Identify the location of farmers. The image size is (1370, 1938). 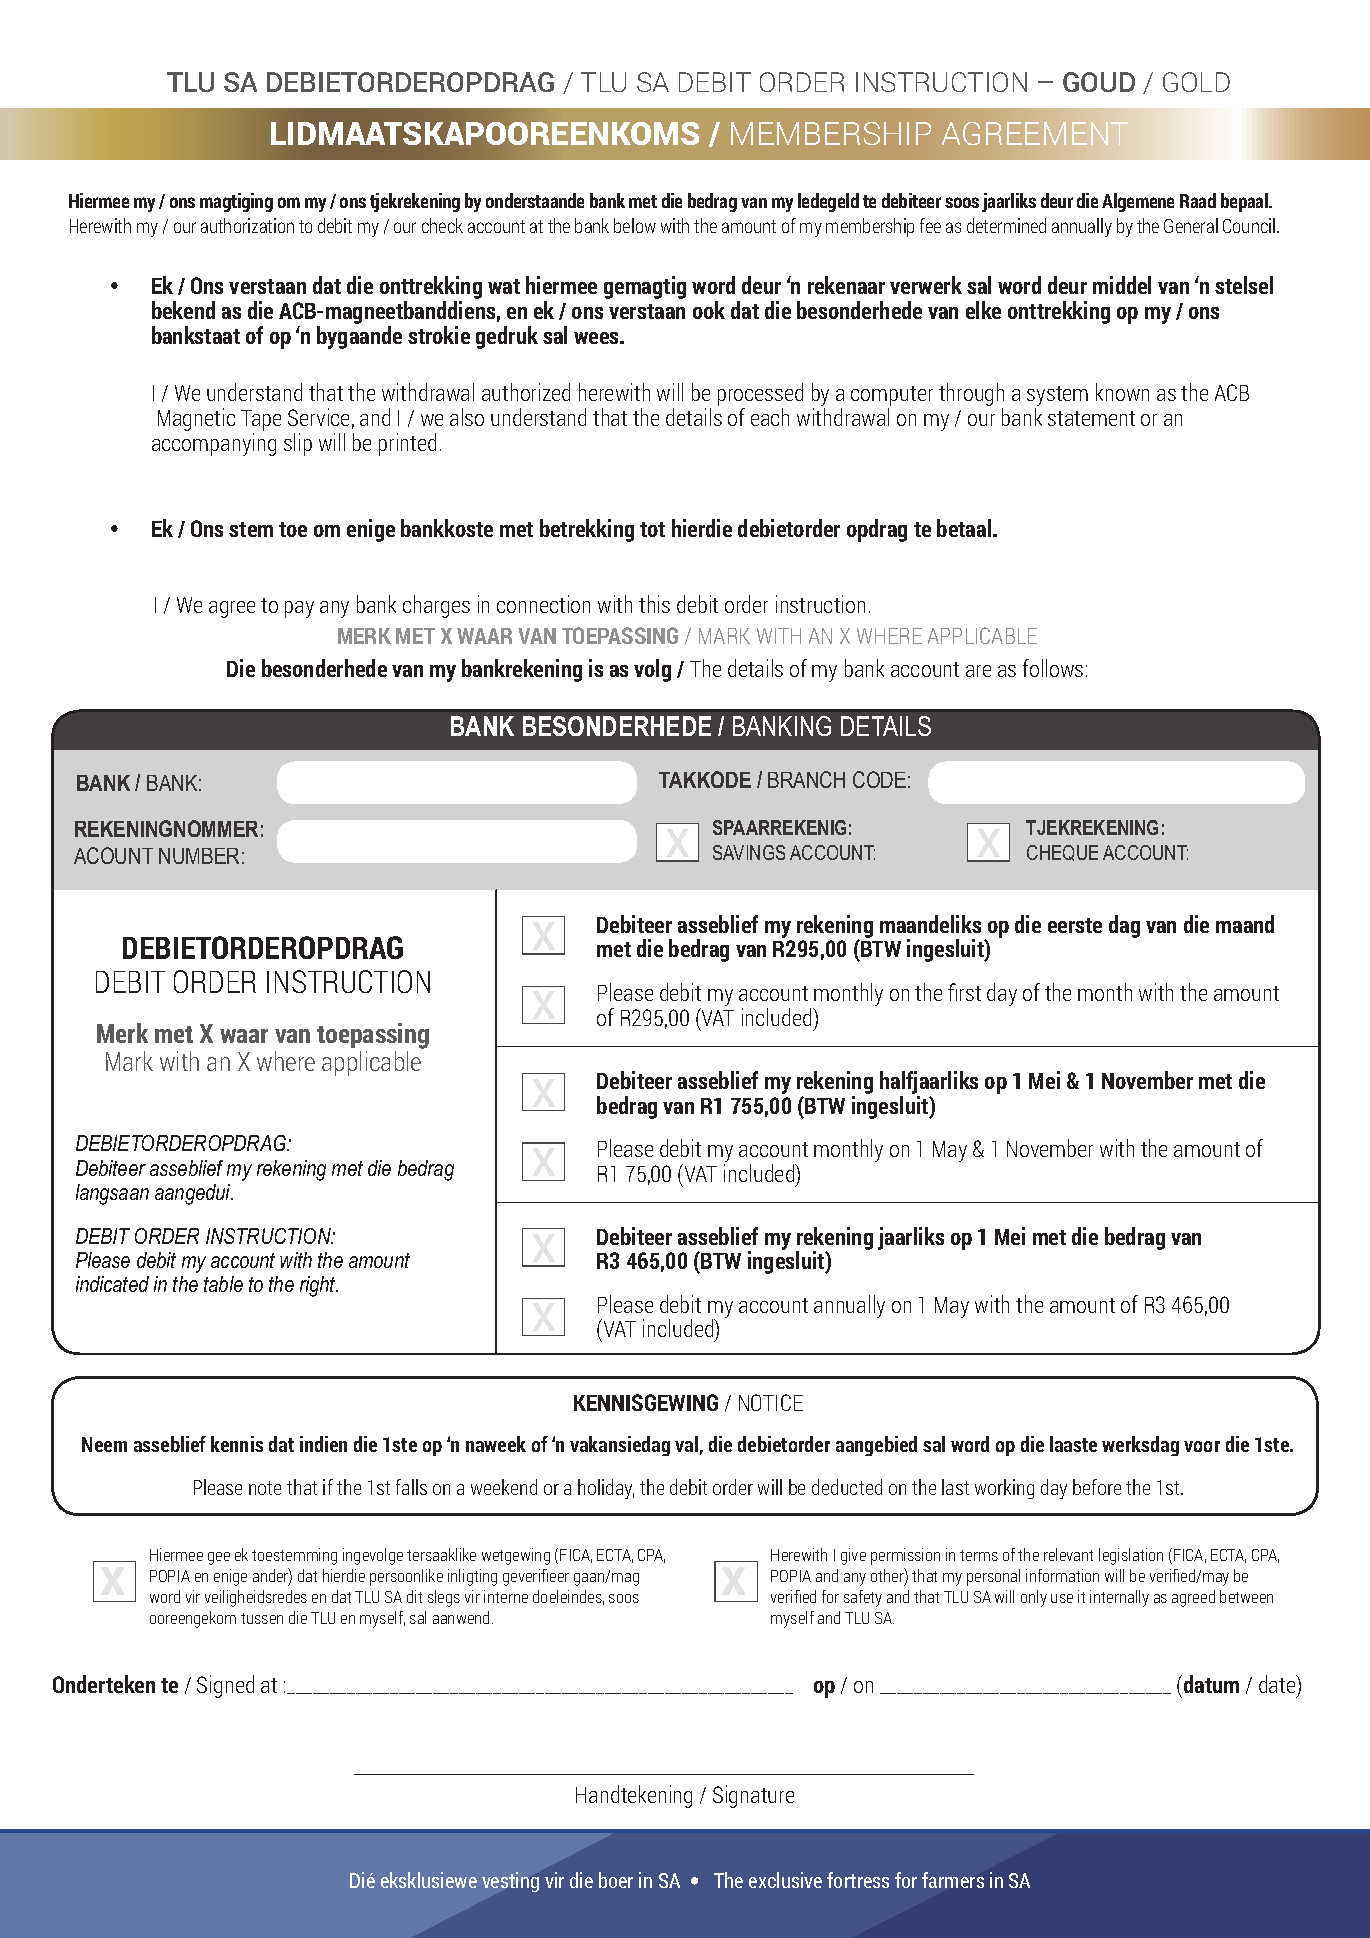
(953, 1880).
